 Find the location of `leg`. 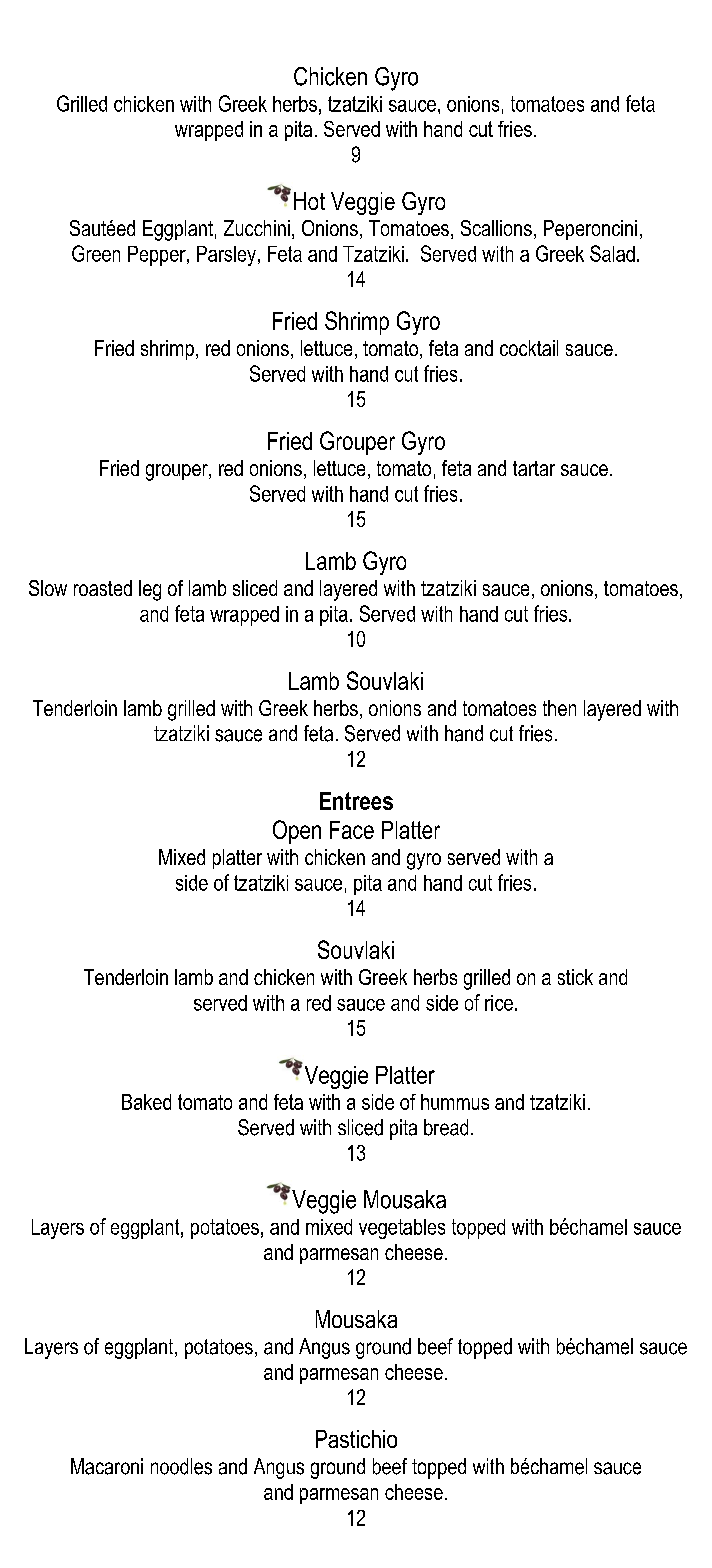

leg is located at coordinates (150, 590).
